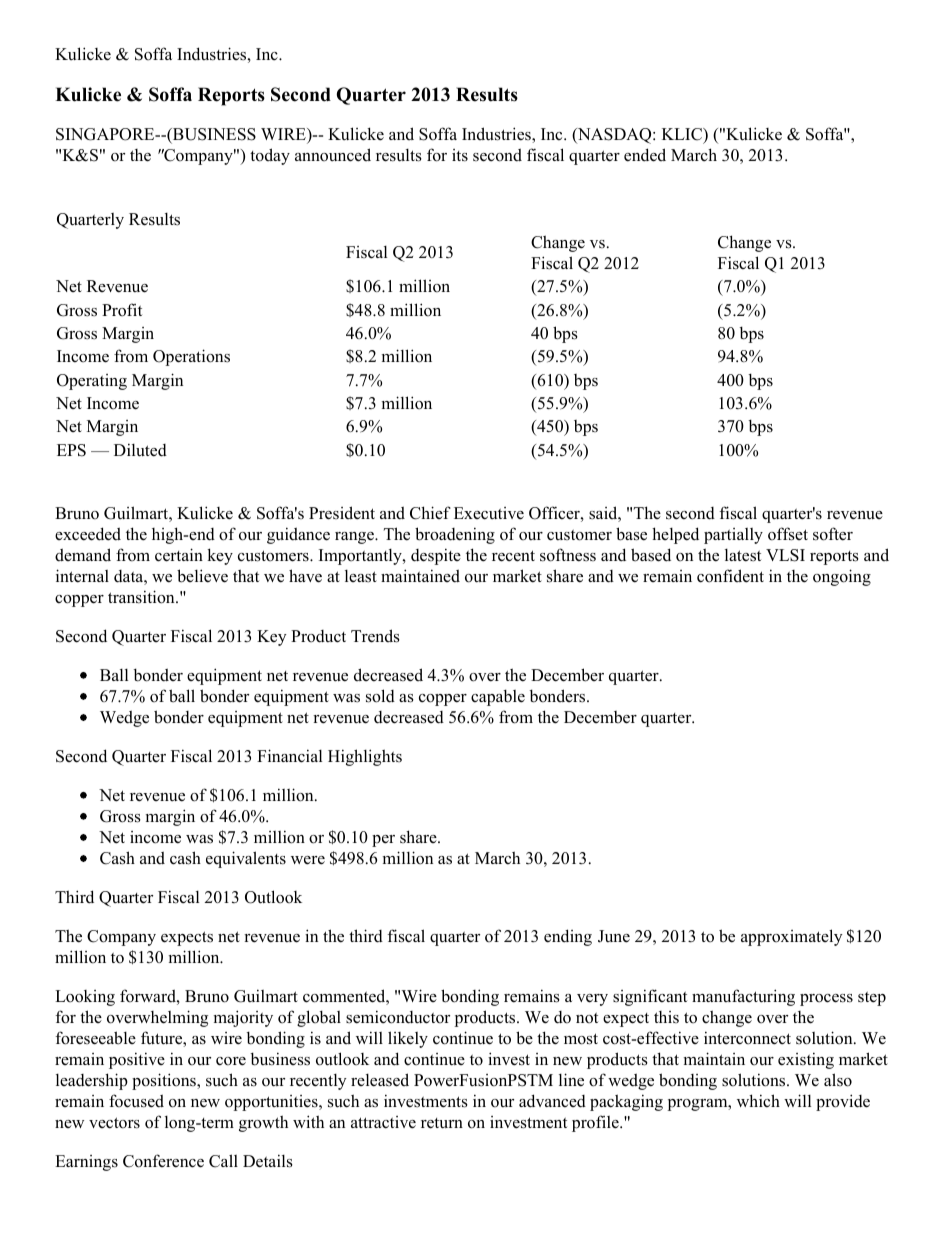 The width and height of the screenshot is (952, 1233). Describe the element at coordinates (140, 450) in the screenshot. I see `Diluted` at that location.
